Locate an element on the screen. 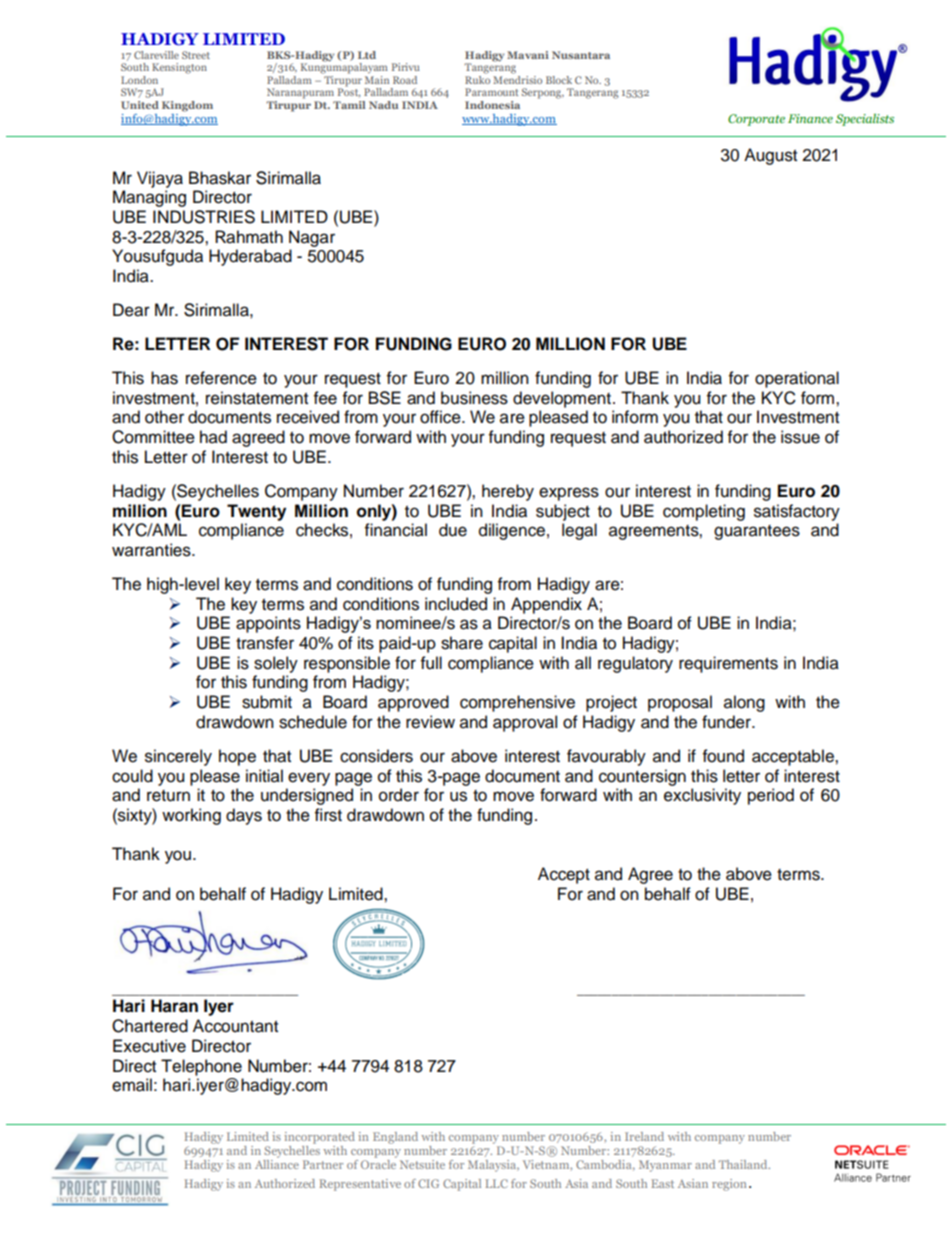 This screenshot has width=952, height=1233. Partner is located at coordinates (323, 1164).
